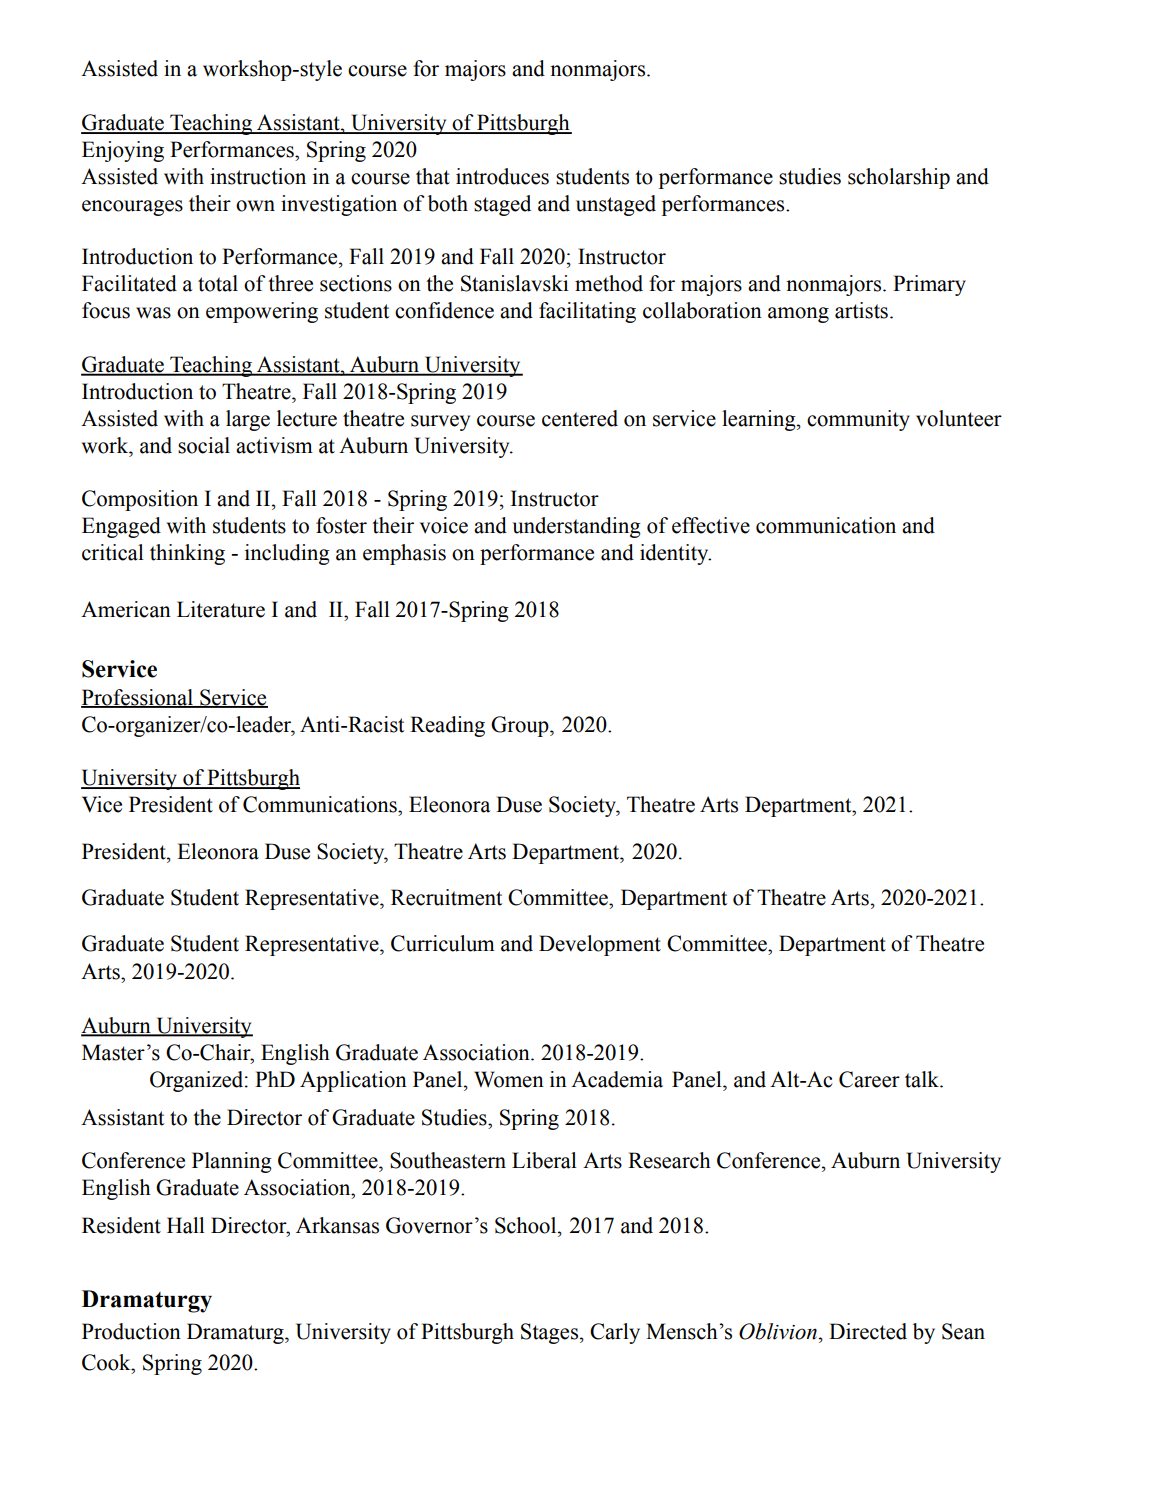  I want to click on scholarship, so click(899, 178).
